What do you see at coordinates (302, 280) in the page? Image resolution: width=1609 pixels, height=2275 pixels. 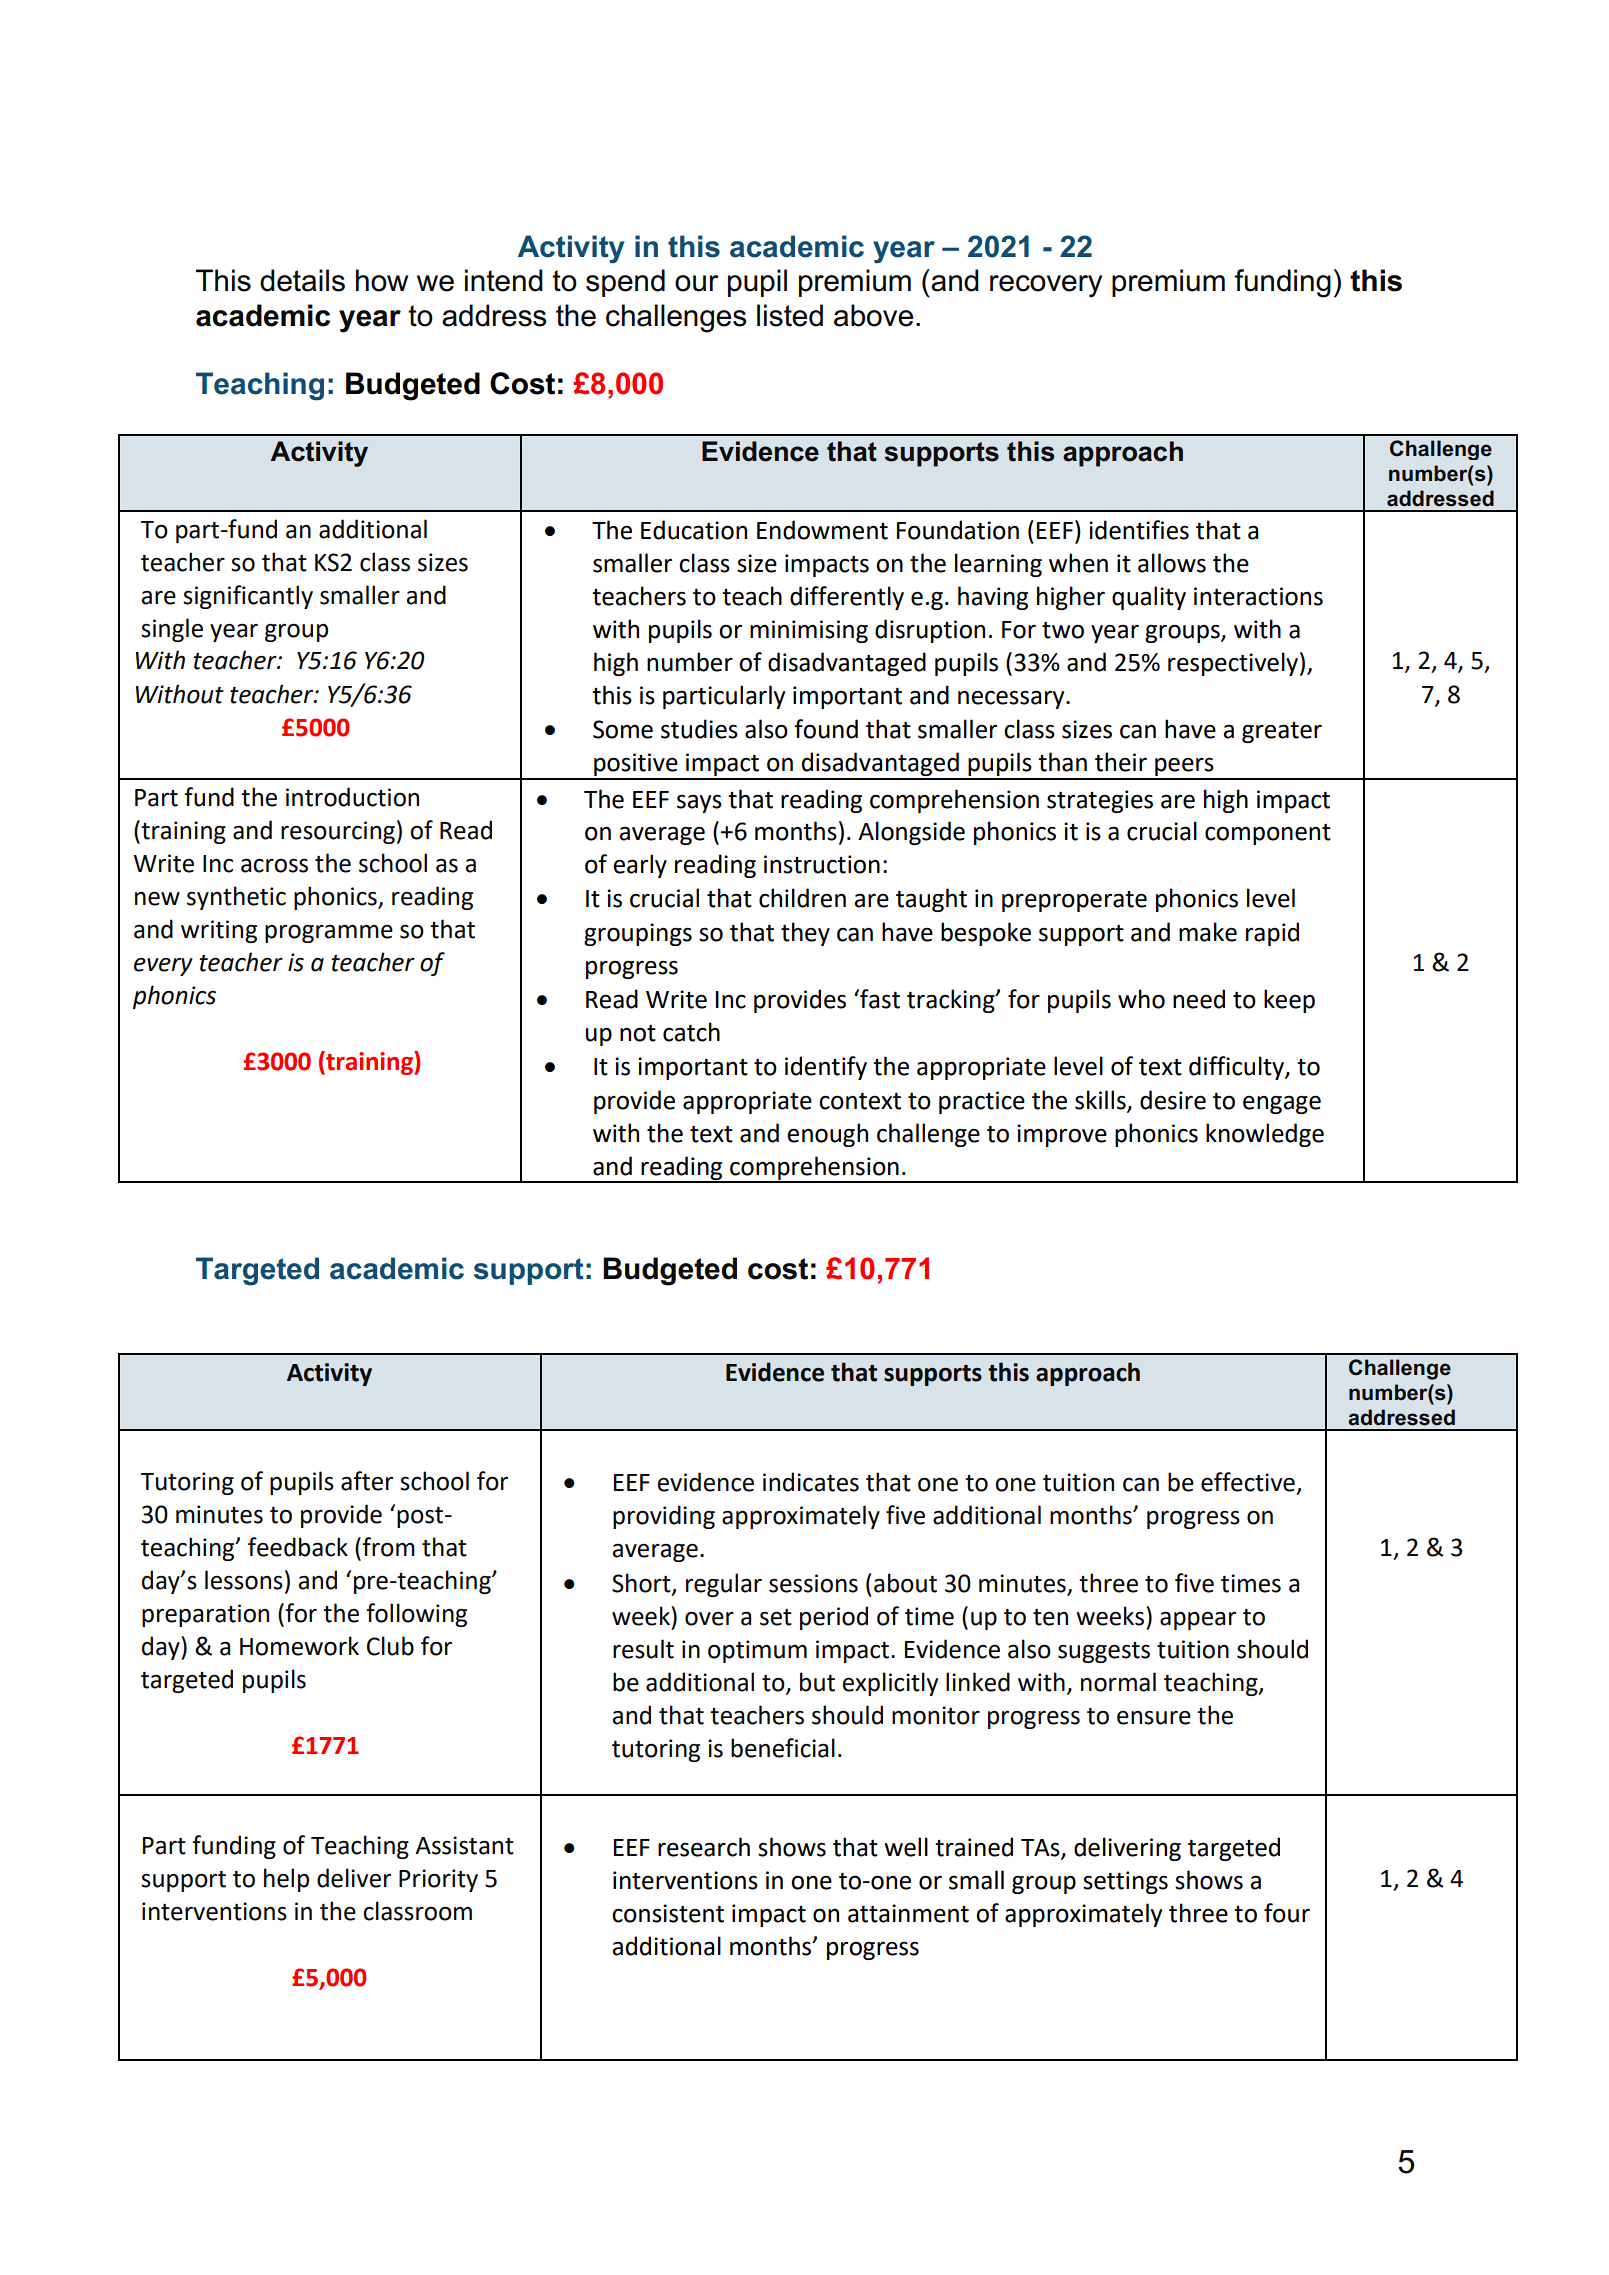 I see `details` at bounding box center [302, 280].
